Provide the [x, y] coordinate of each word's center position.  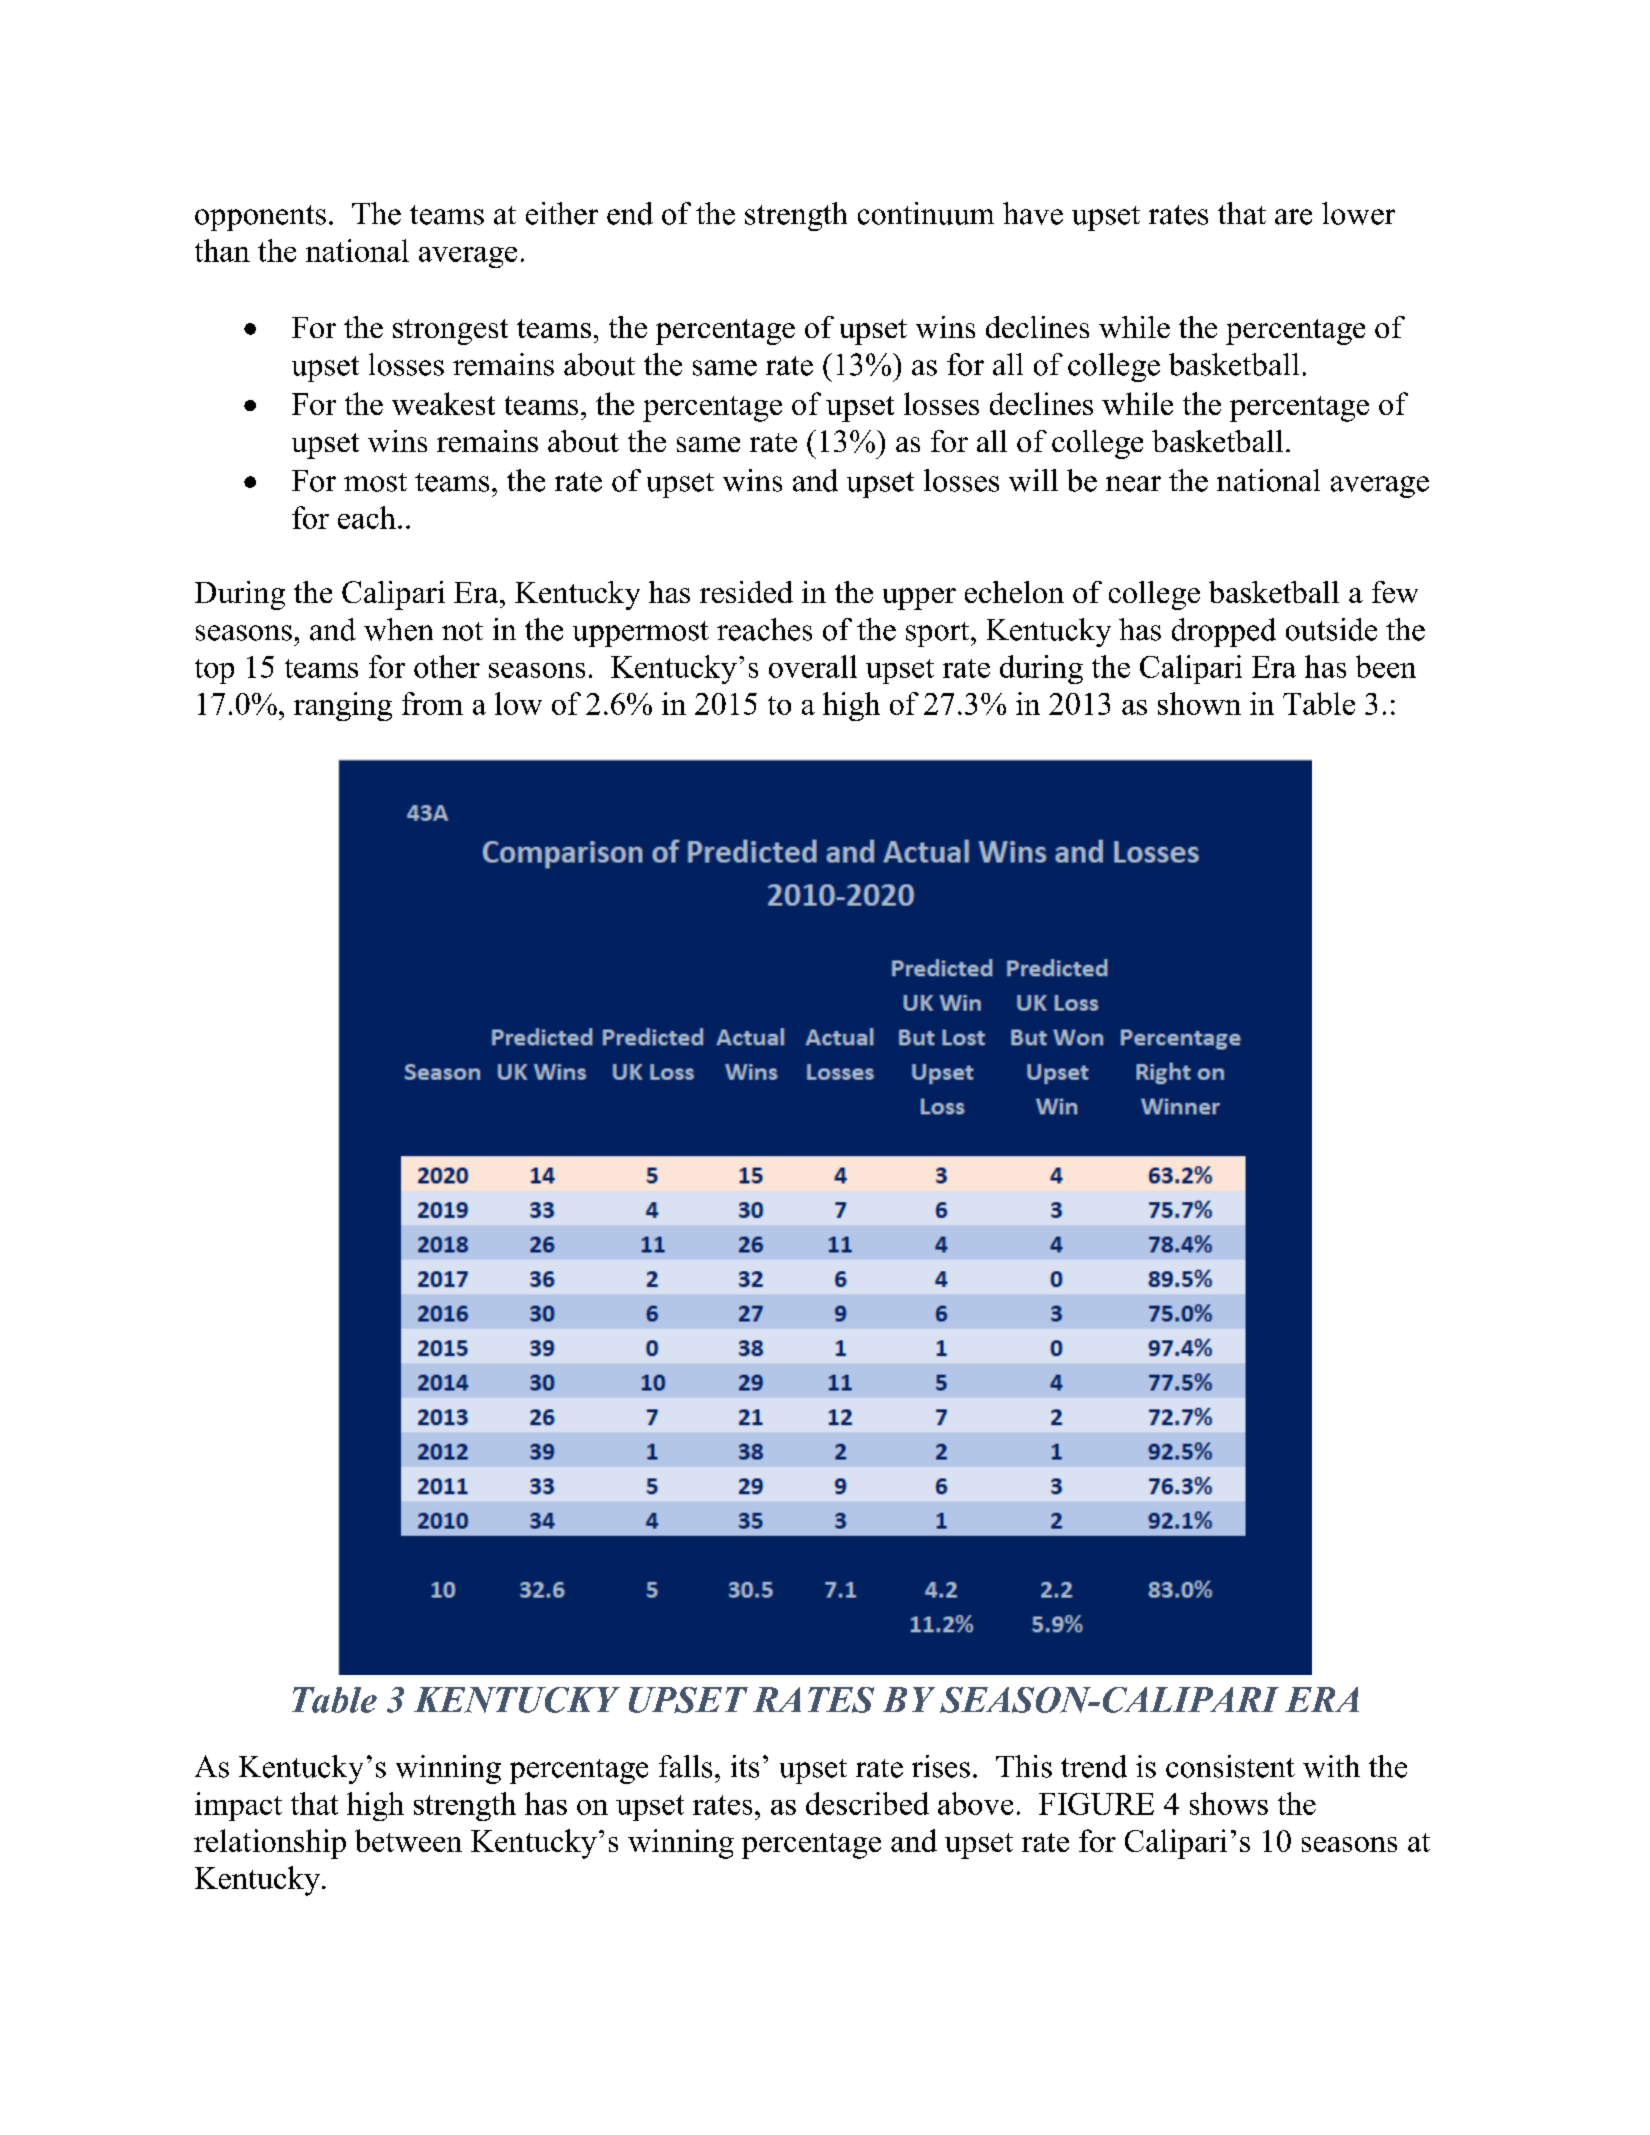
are [1293, 217]
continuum [926, 213]
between [408, 1840]
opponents [260, 218]
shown [1199, 703]
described [867, 1803]
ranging [343, 706]
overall [813, 666]
